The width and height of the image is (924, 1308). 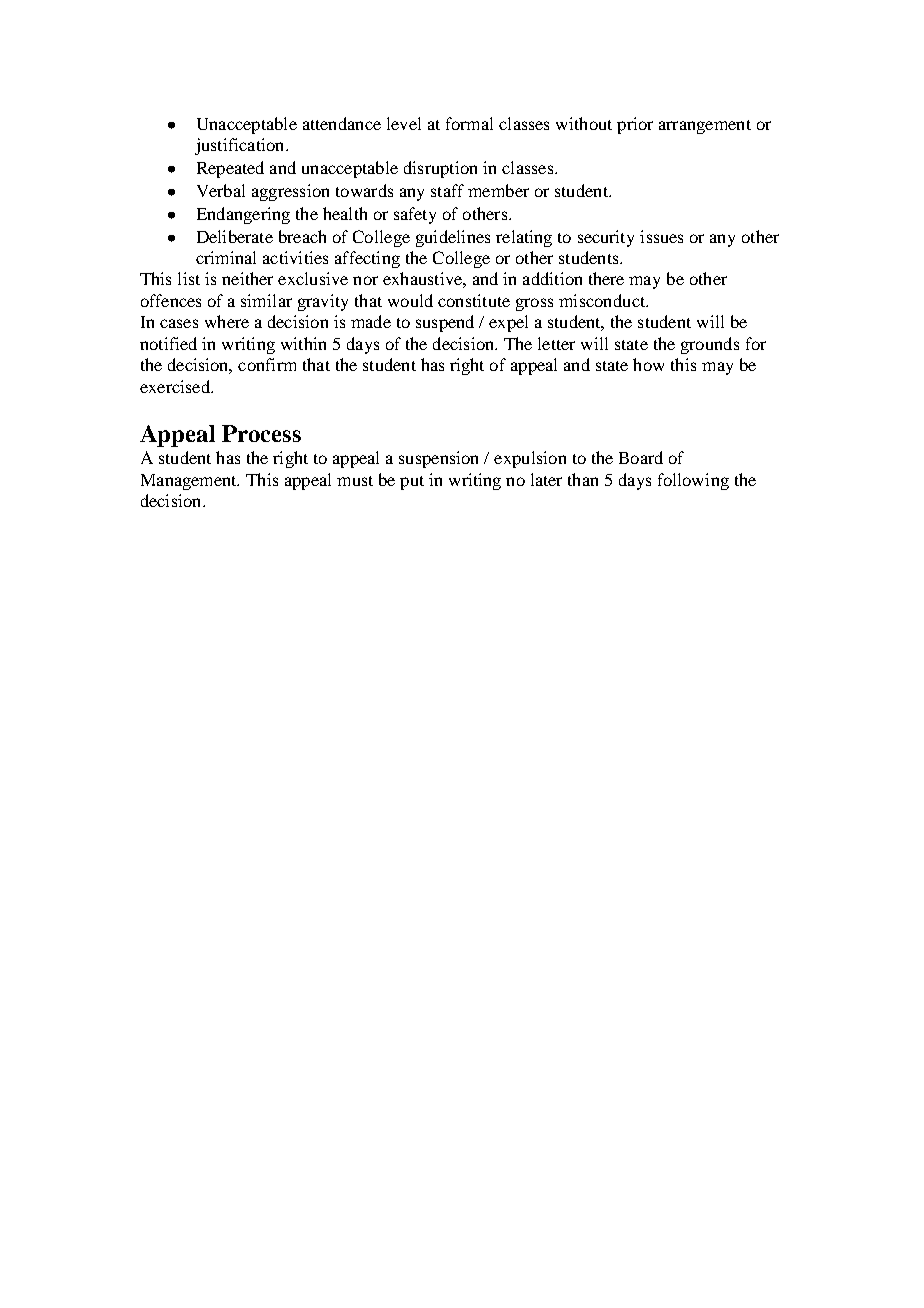 What do you see at coordinates (266, 300) in the image?
I see `similar` at bounding box center [266, 300].
